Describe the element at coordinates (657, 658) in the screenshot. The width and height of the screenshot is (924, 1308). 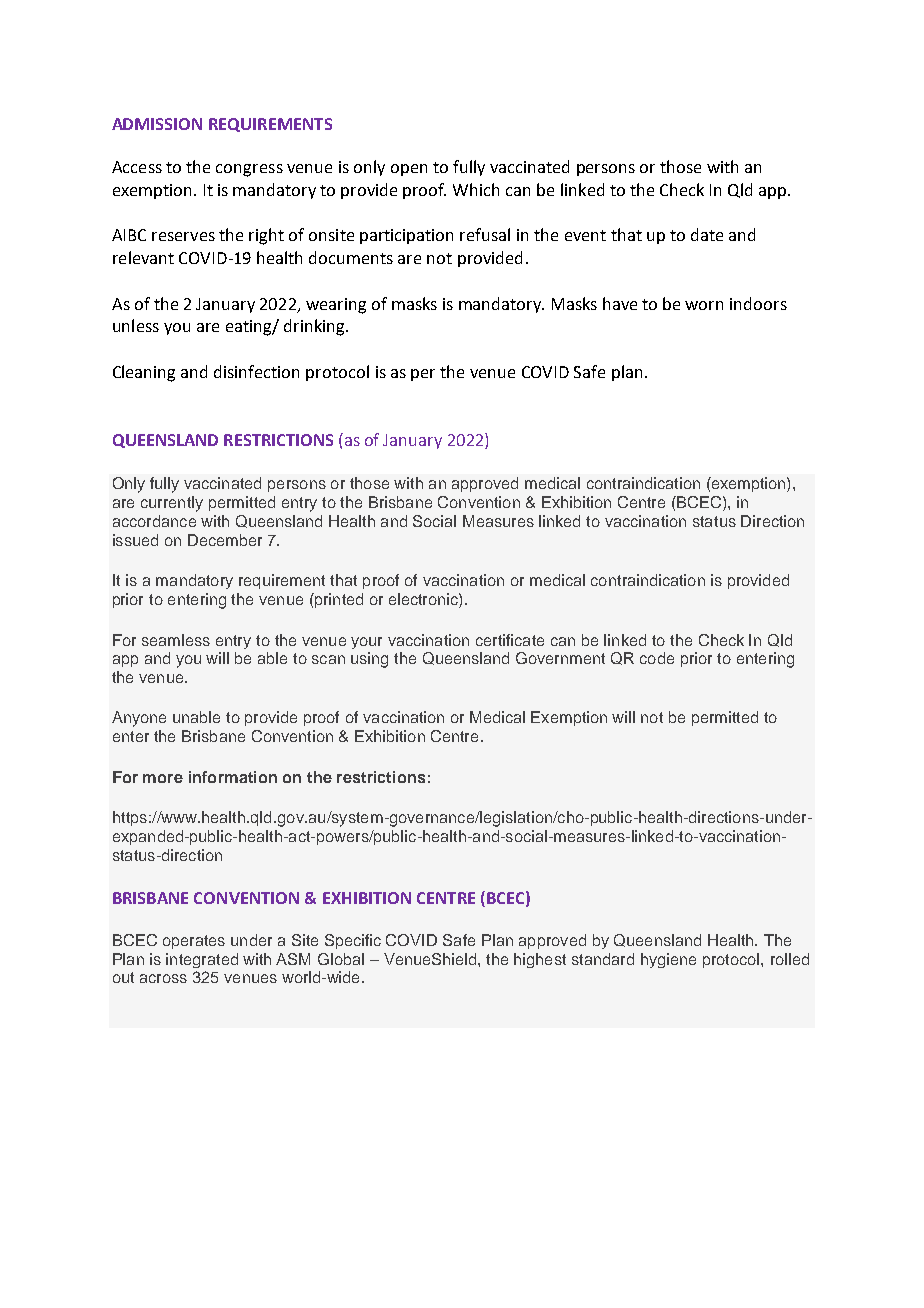
I see `code` at that location.
